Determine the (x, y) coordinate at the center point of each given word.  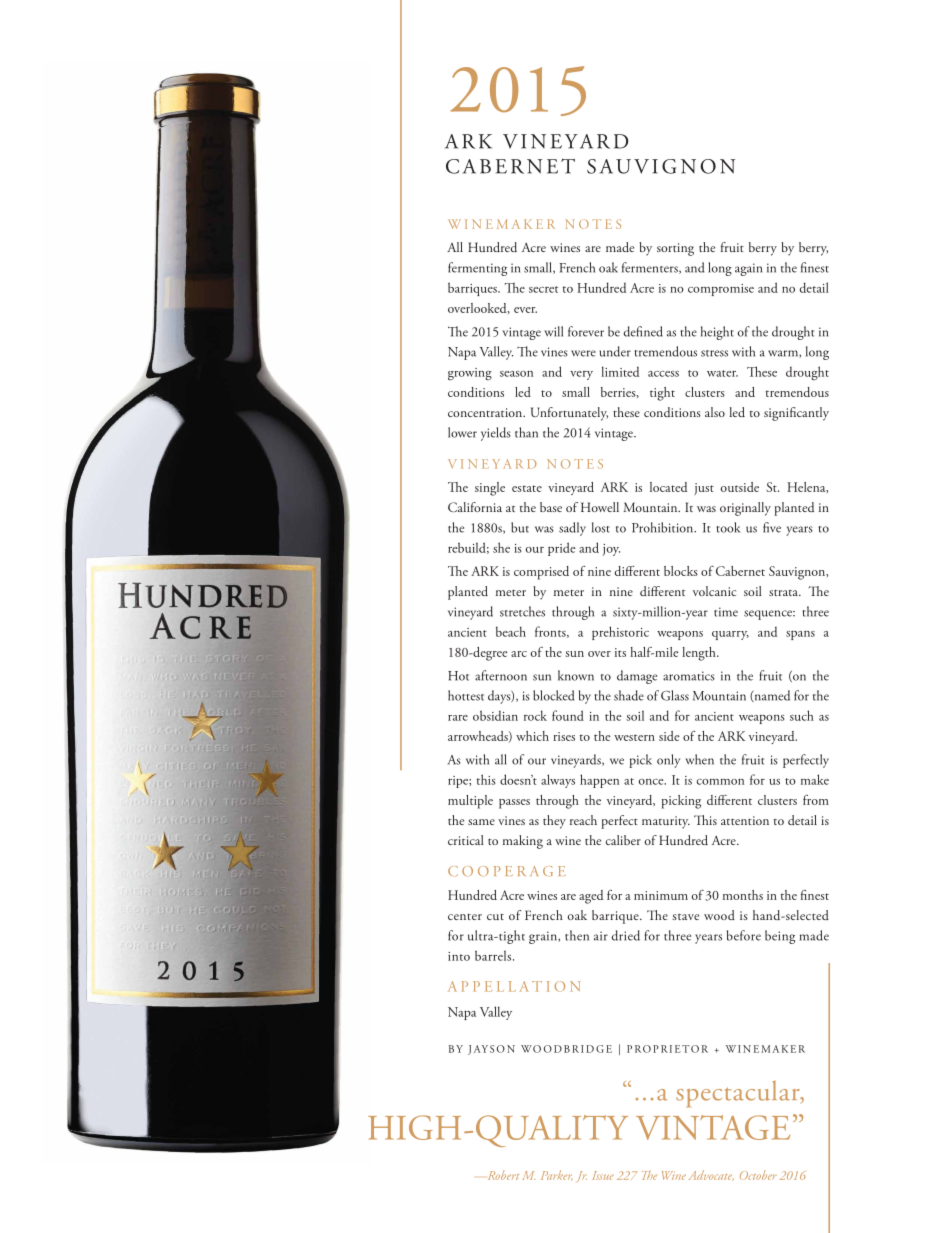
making (523, 842)
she (501, 547)
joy (611, 550)
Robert (503, 1175)
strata (785, 593)
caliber (623, 840)
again (748, 269)
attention (745, 820)
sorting (675, 249)
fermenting (477, 269)
